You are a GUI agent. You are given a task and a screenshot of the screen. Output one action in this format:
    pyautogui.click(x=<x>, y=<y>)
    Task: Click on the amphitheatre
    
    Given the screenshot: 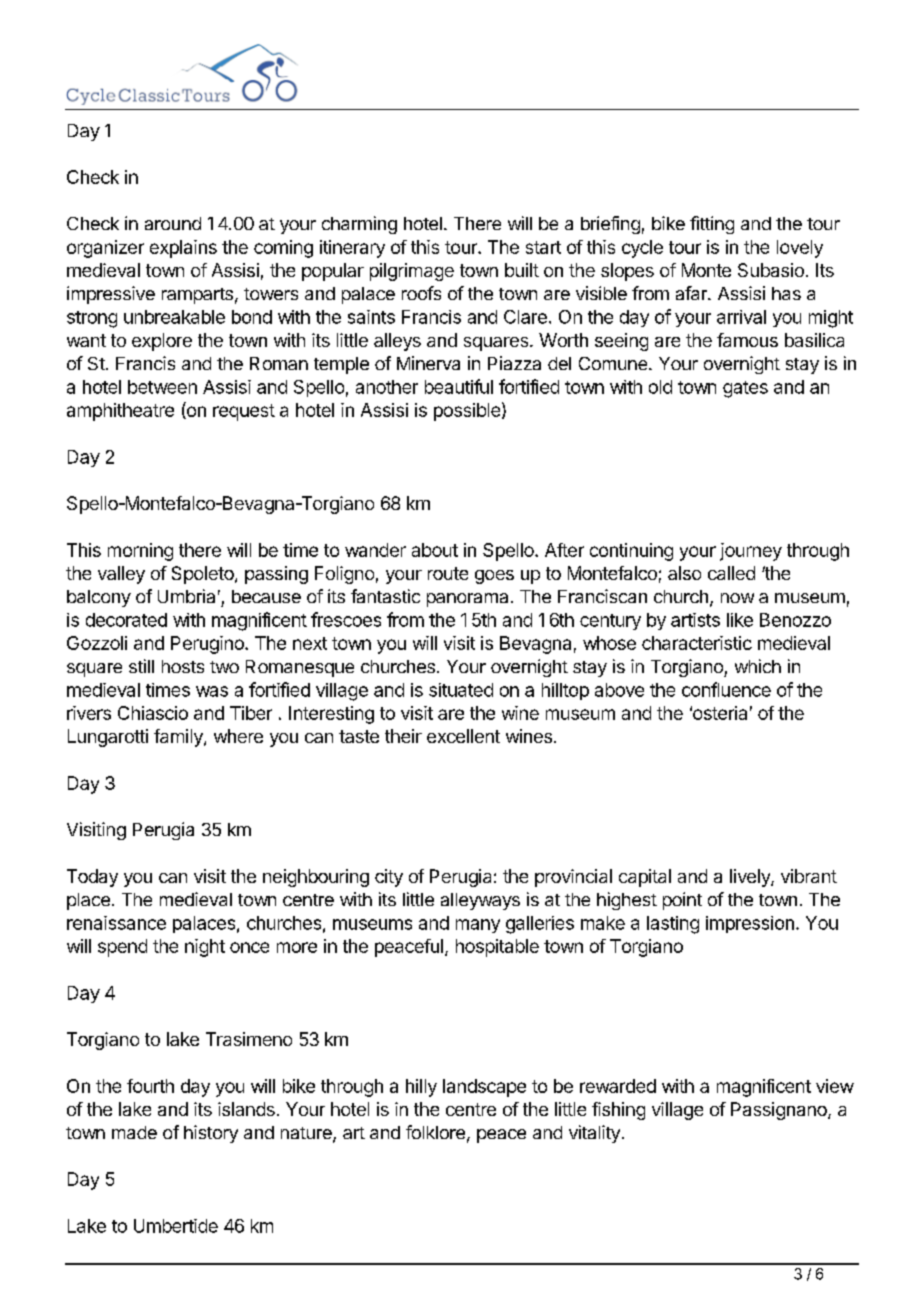 What is the action you would take?
    pyautogui.click(x=120, y=412)
